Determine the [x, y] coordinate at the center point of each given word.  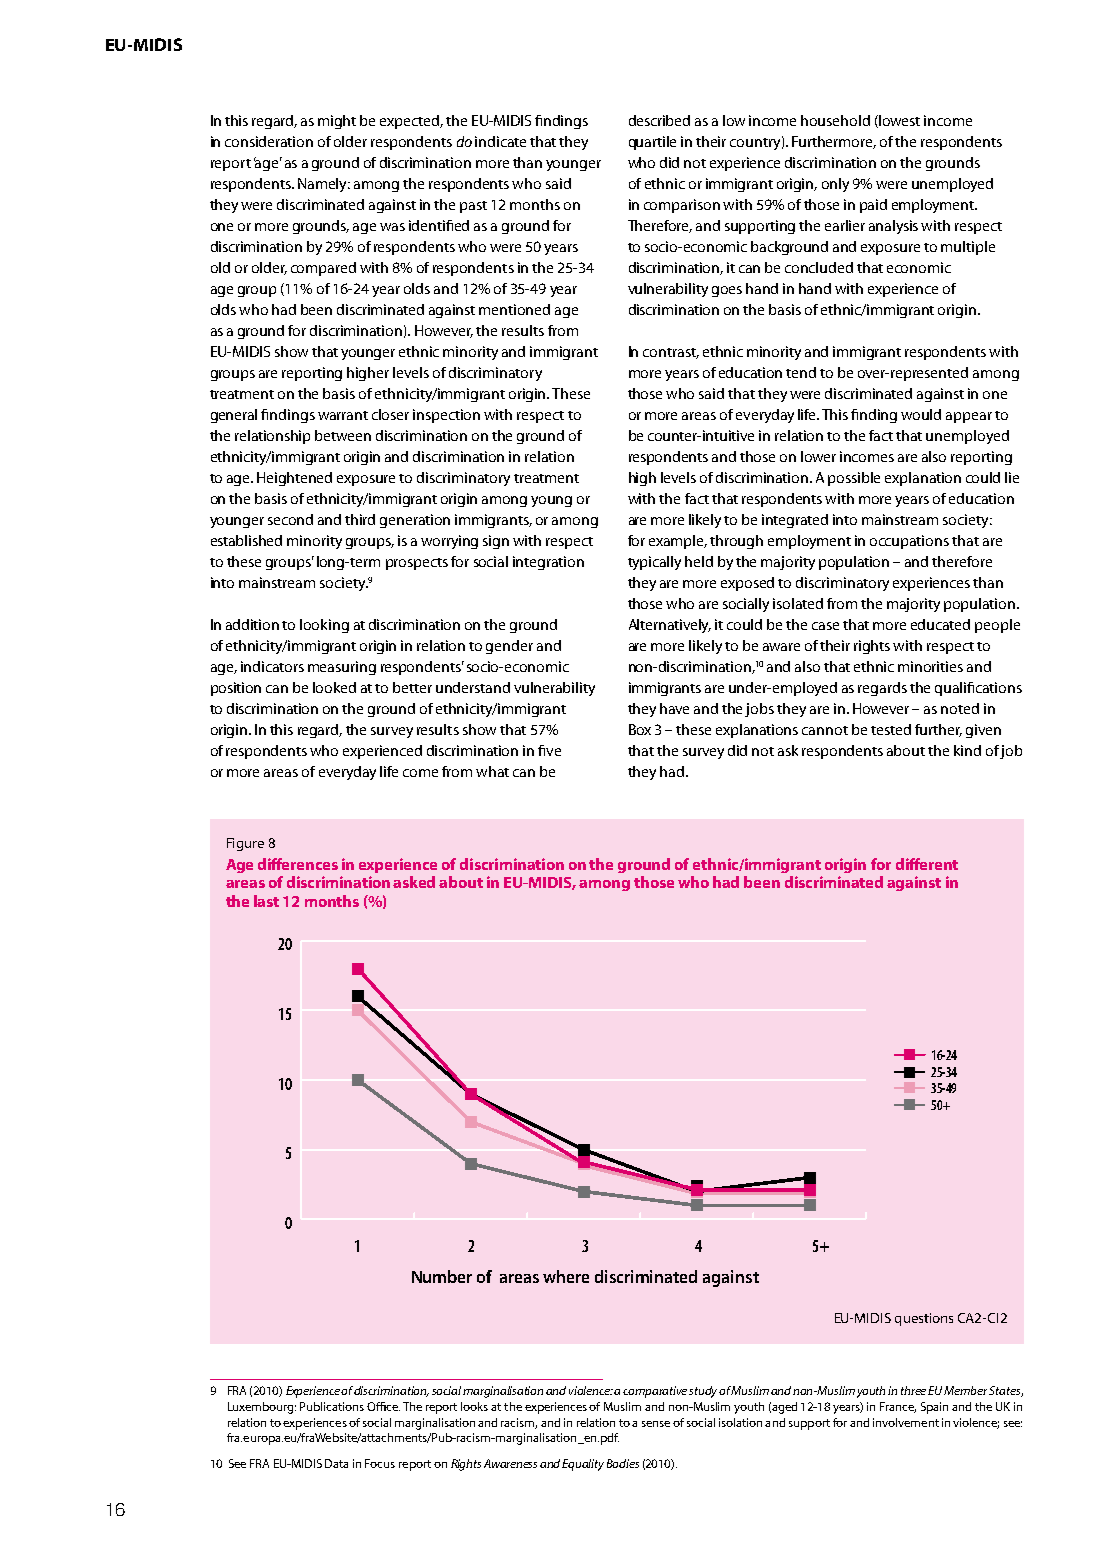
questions [924, 1319]
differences [298, 864]
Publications [332, 1406]
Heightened [294, 479]
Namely [324, 185]
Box [640, 729]
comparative [656, 1392]
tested [891, 729]
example [678, 542]
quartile [652, 143]
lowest [898, 121]
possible [854, 479]
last [266, 901]
